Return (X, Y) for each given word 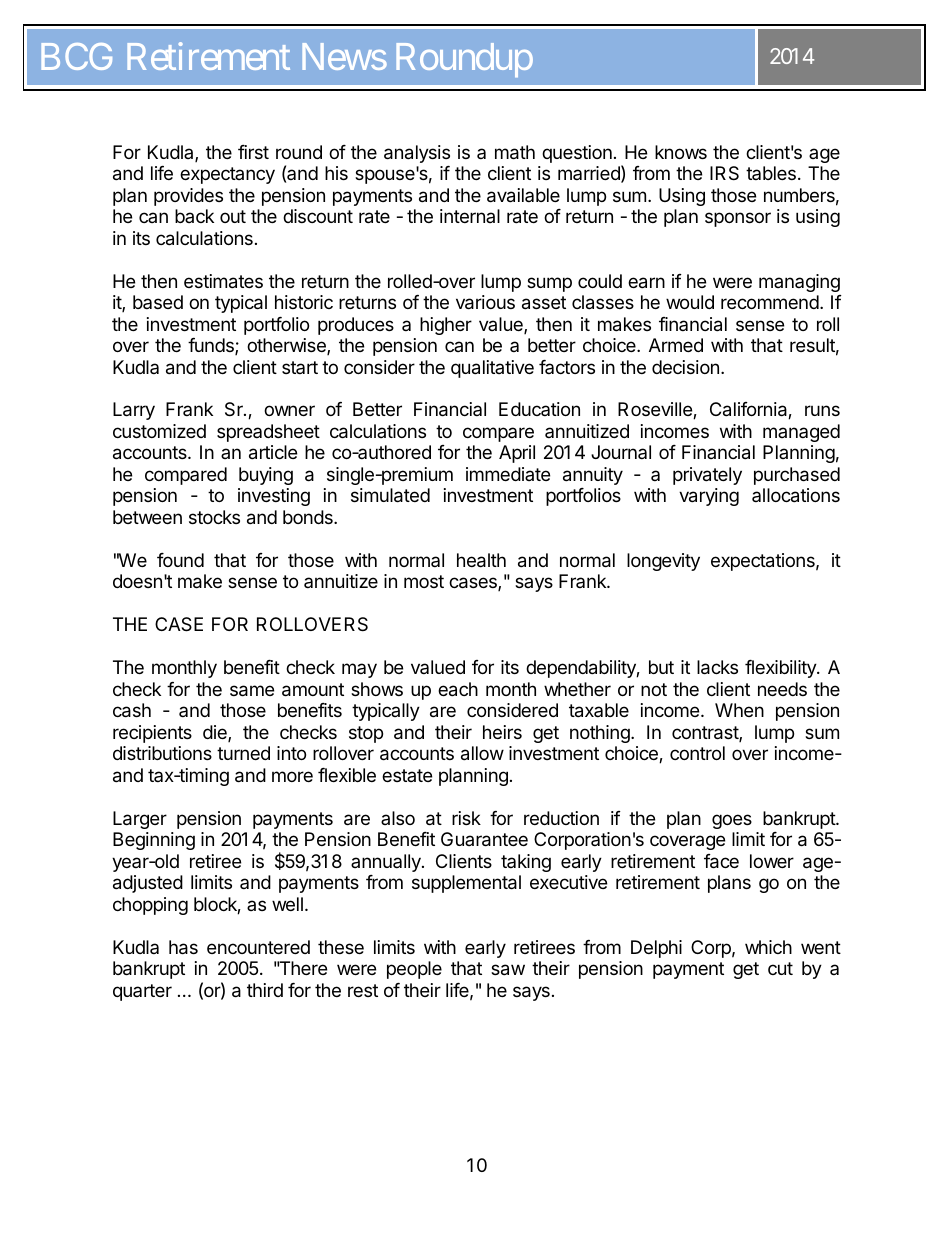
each (458, 689)
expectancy (227, 175)
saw (508, 970)
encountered (258, 947)
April (517, 454)
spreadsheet (268, 433)
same (252, 691)
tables (771, 173)
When (739, 710)
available (523, 195)
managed (801, 433)
